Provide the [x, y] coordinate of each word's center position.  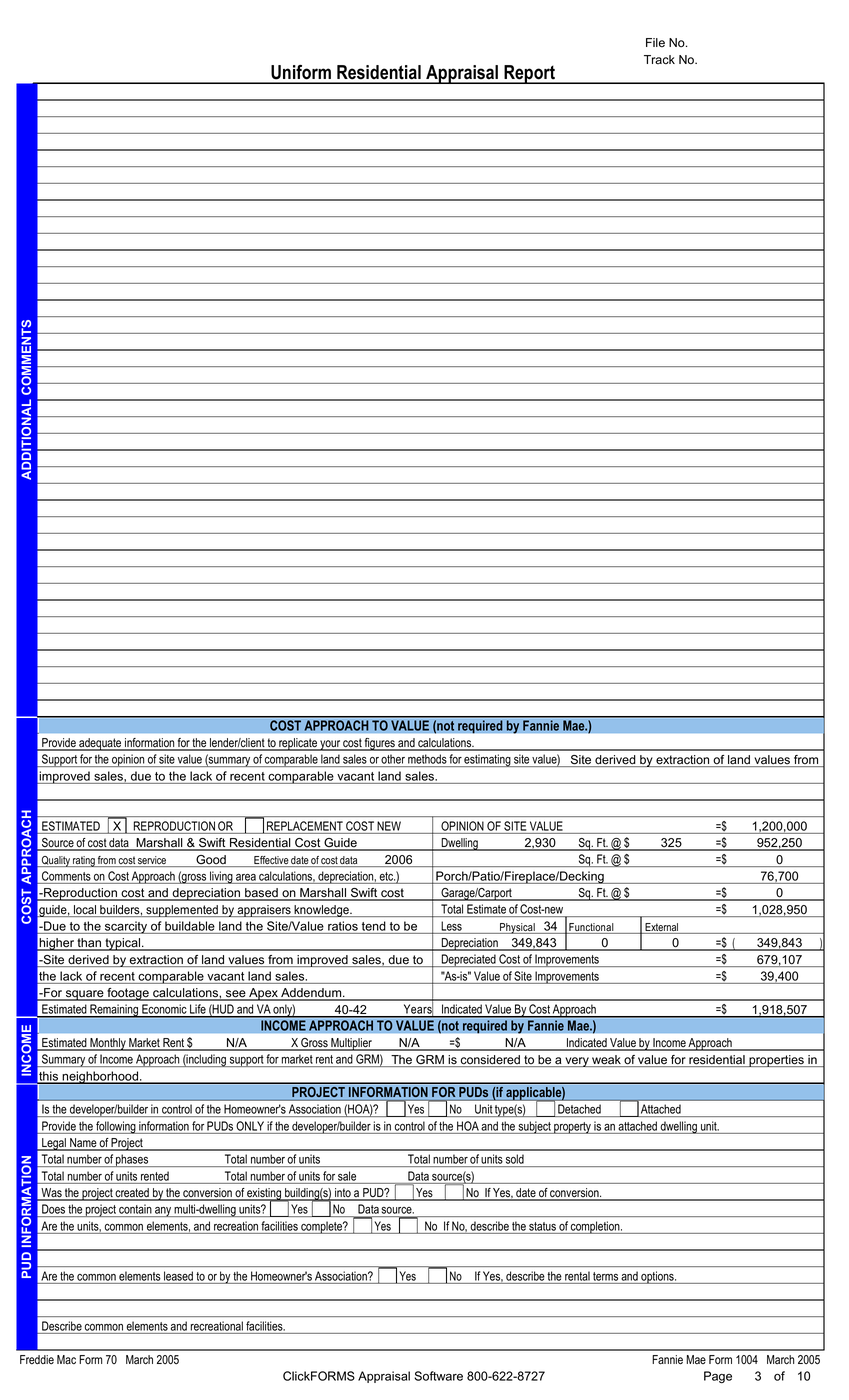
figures [380, 744]
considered [490, 1061]
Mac [66, 1360]
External [661, 928]
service [152, 861]
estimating [488, 760]
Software [438, 1376]
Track [659, 60]
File [655, 43]
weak [606, 1061]
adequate [100, 744]
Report [529, 74]
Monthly [108, 1044]
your [330, 745]
